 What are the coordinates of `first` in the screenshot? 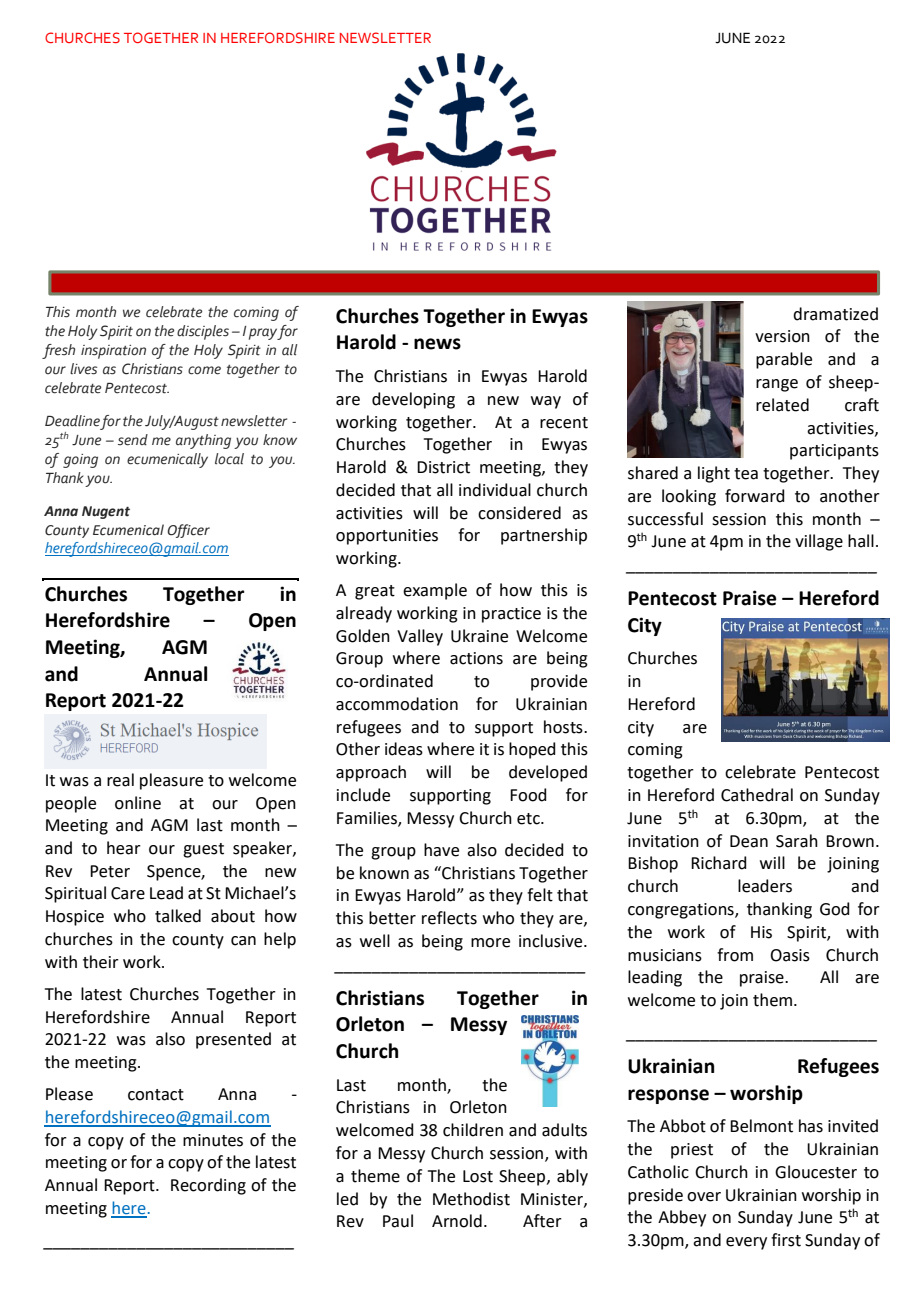 It's located at (786, 1240).
